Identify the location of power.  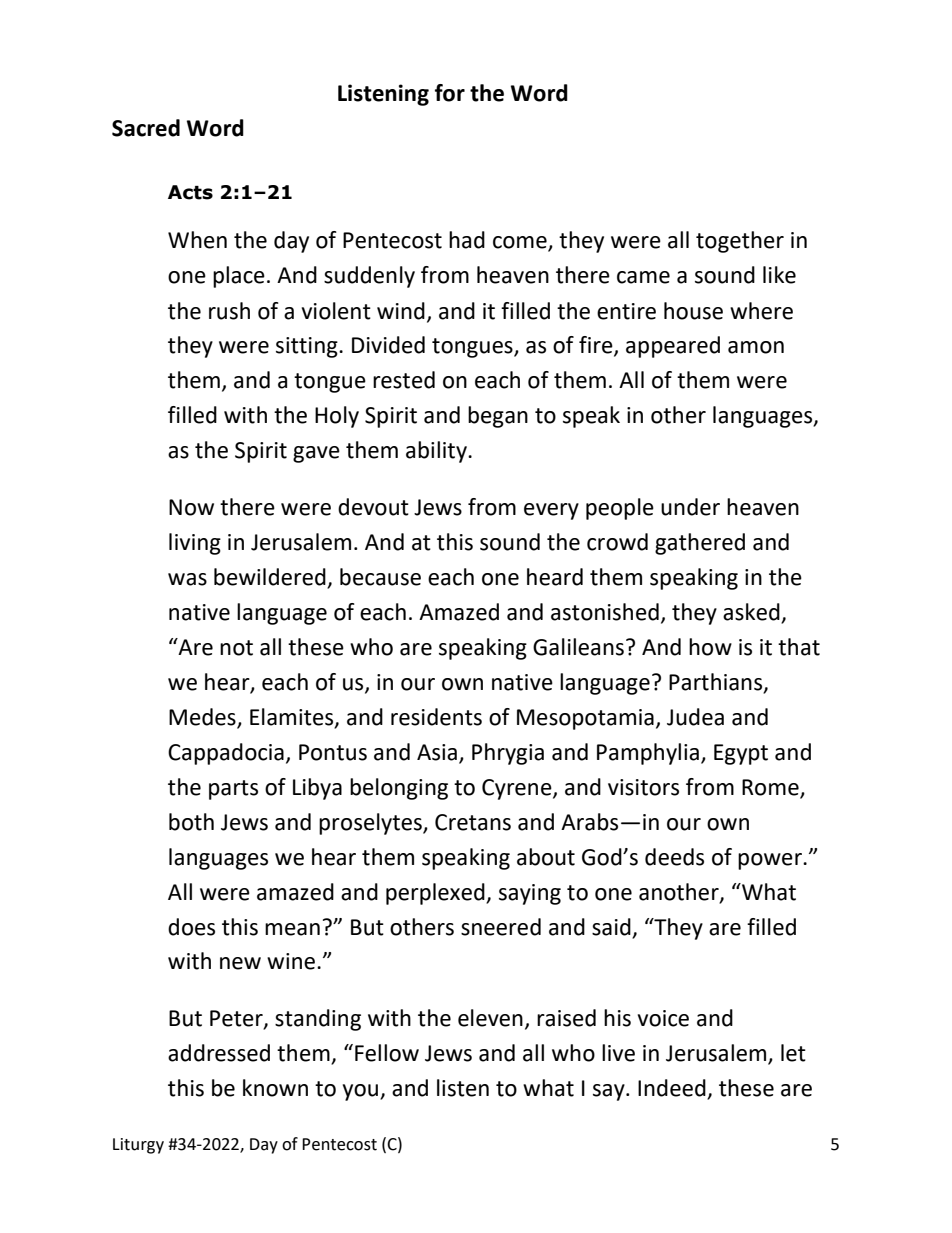
(771, 861).
